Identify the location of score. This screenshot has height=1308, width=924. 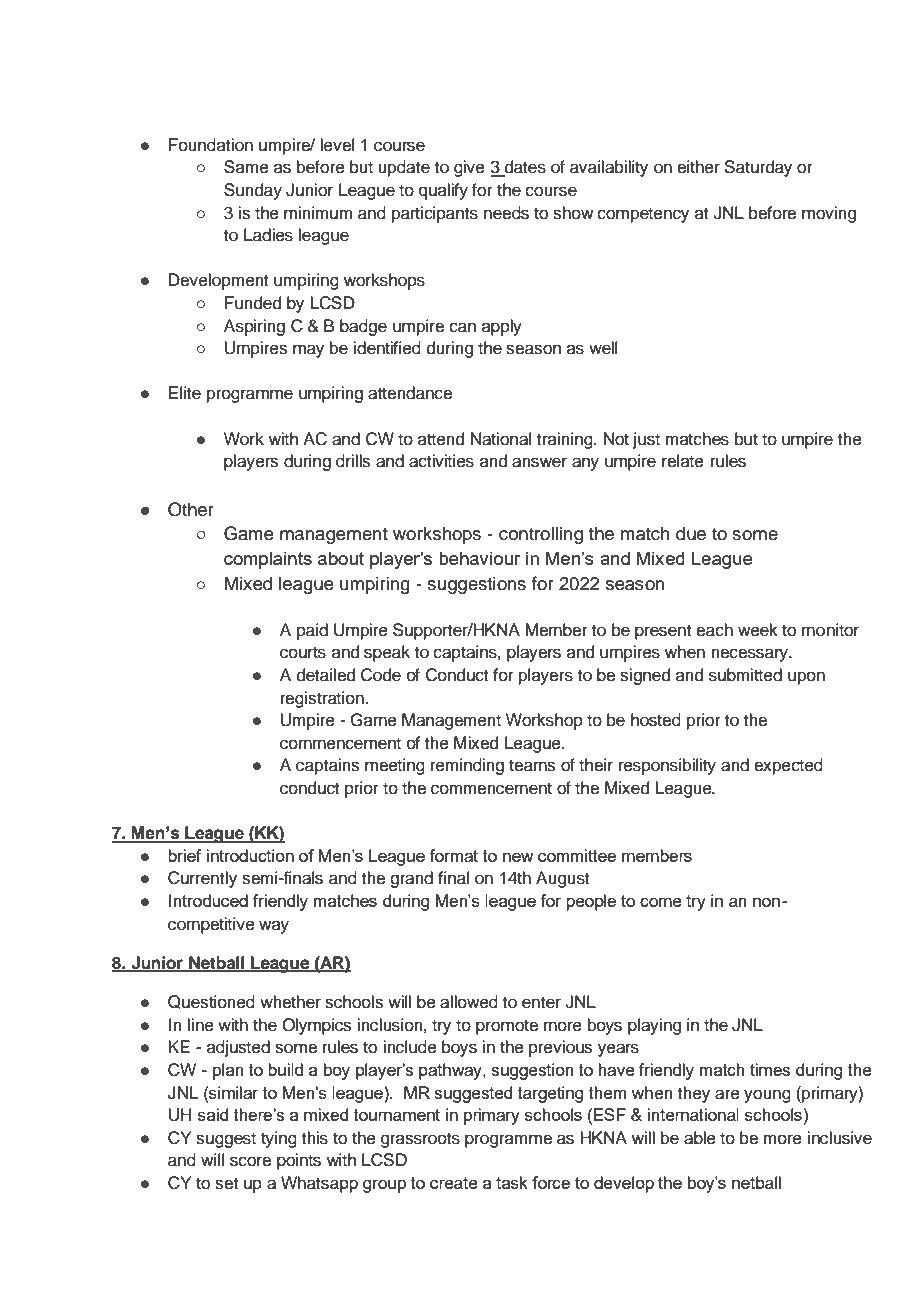
(250, 1161).
